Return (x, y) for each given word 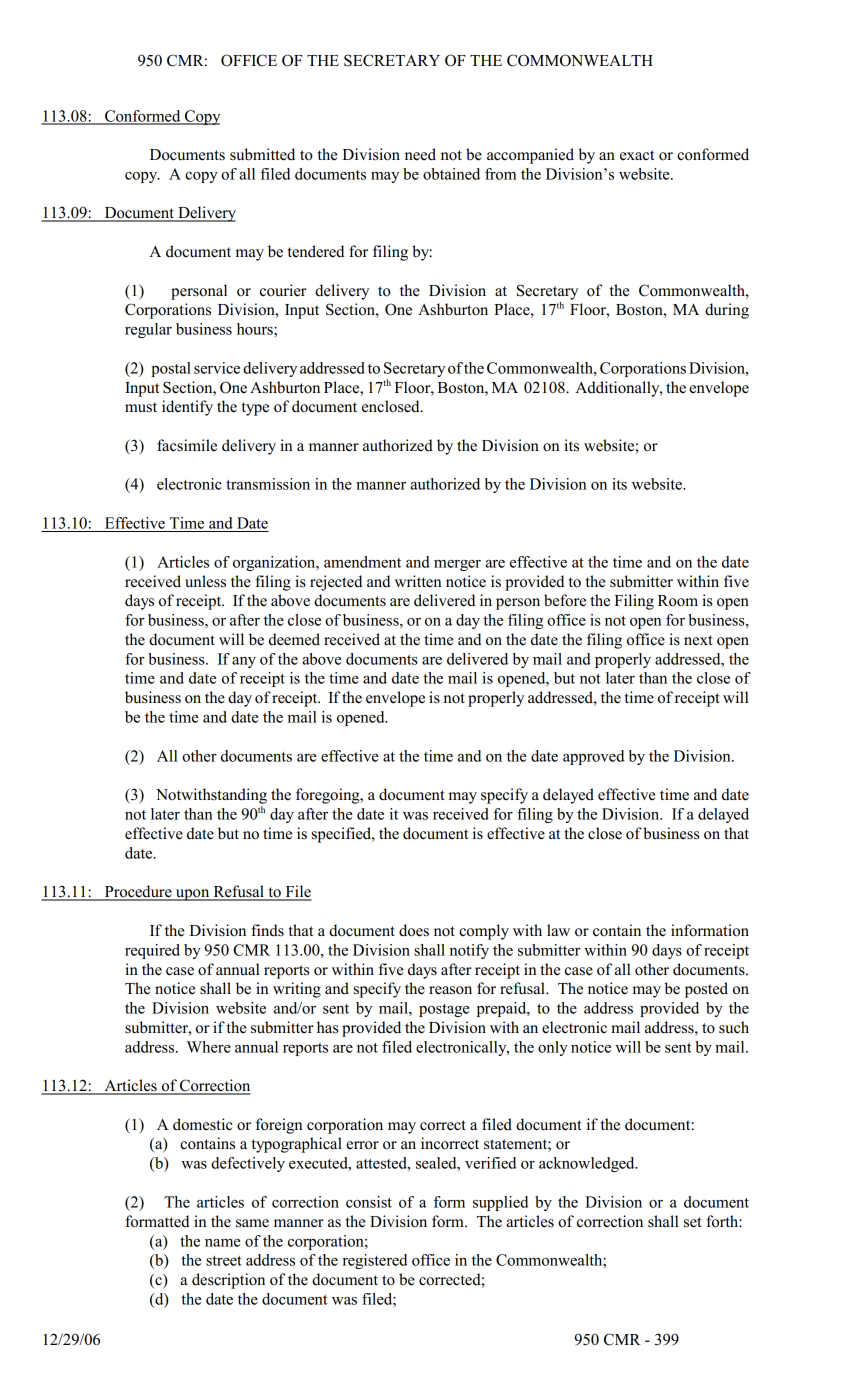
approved (593, 757)
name (223, 1243)
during (727, 311)
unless (205, 581)
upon (193, 895)
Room (678, 601)
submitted (262, 154)
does (414, 930)
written (418, 581)
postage (444, 1010)
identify (187, 408)
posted (706, 990)
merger (457, 565)
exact (637, 155)
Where (209, 1047)
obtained (451, 174)
